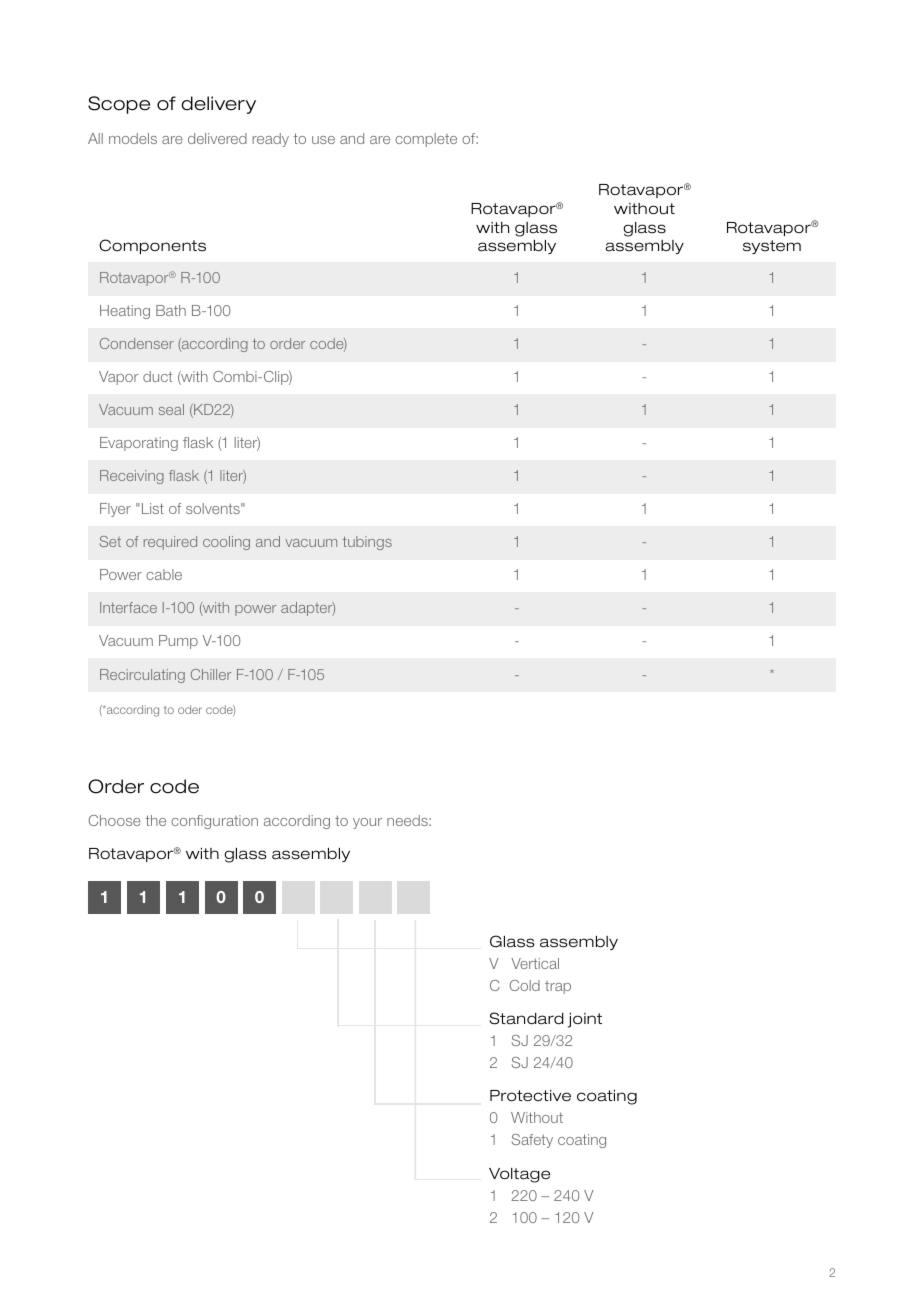  What do you see at coordinates (178, 642) in the screenshot?
I see `Pump` at bounding box center [178, 642].
